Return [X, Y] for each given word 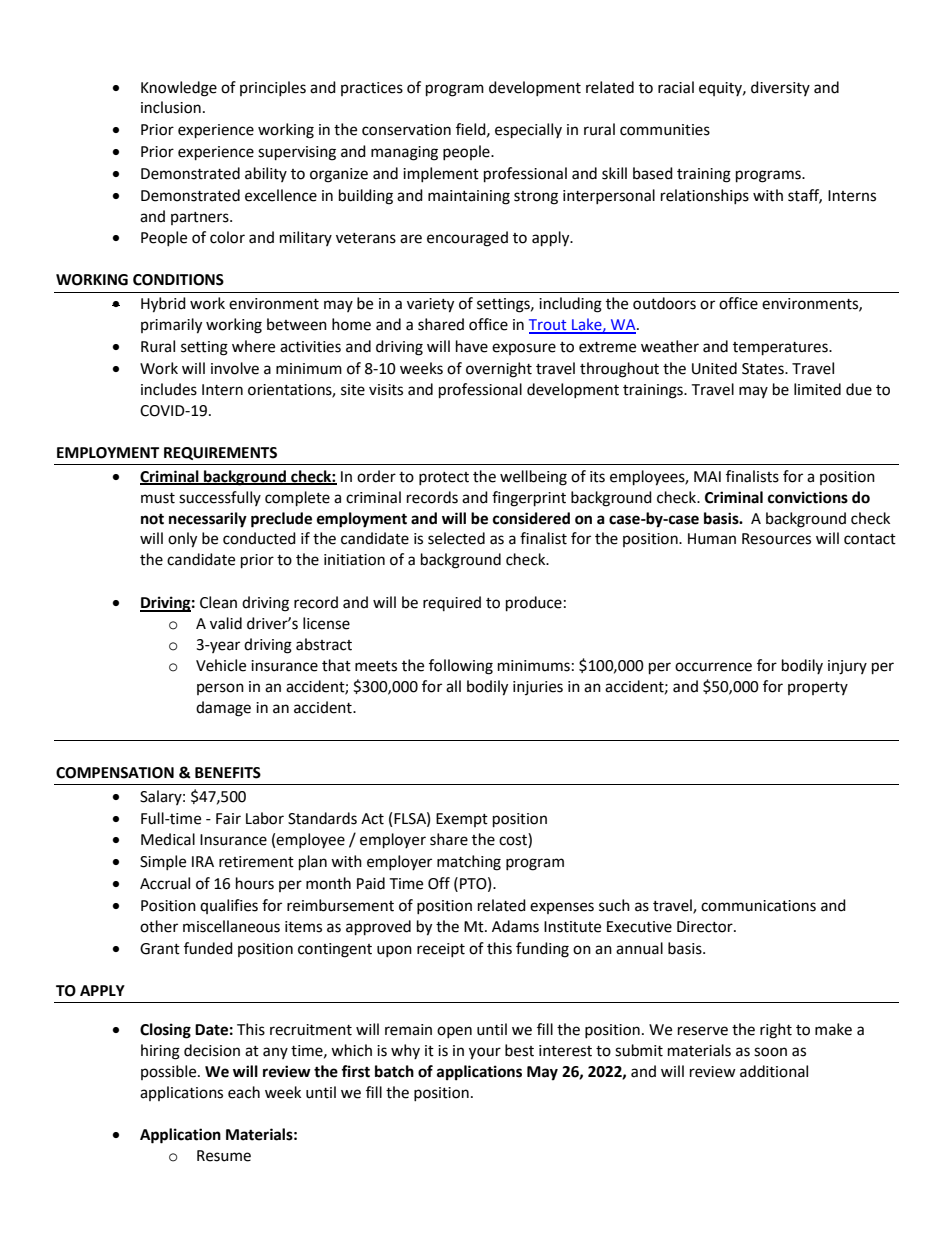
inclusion [171, 107]
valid [226, 623]
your [485, 1053]
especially [528, 131]
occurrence [713, 667]
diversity [780, 88]
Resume [224, 1156]
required [452, 603]
